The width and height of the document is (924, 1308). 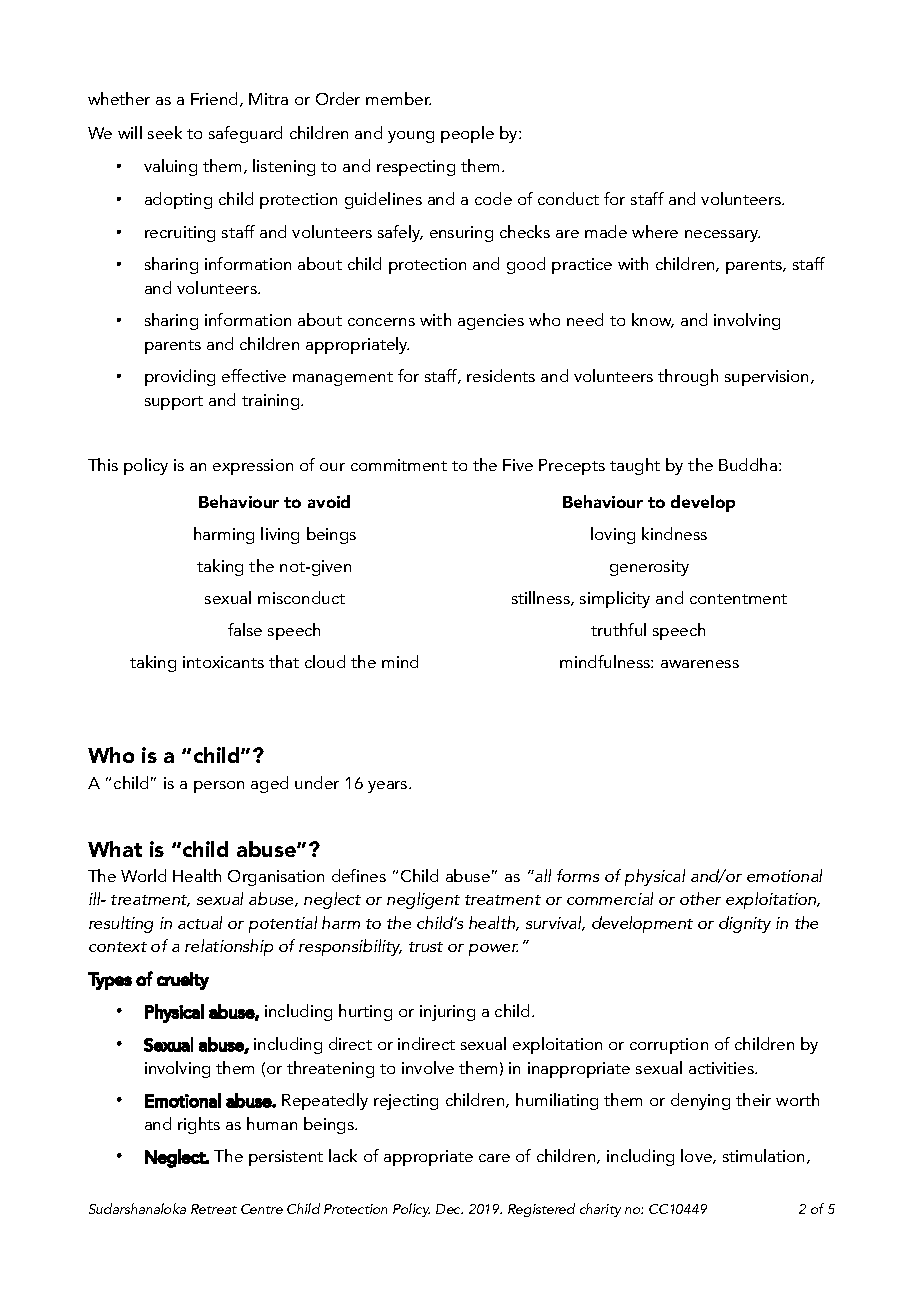 What do you see at coordinates (467, 134) in the document?
I see `people` at bounding box center [467, 134].
